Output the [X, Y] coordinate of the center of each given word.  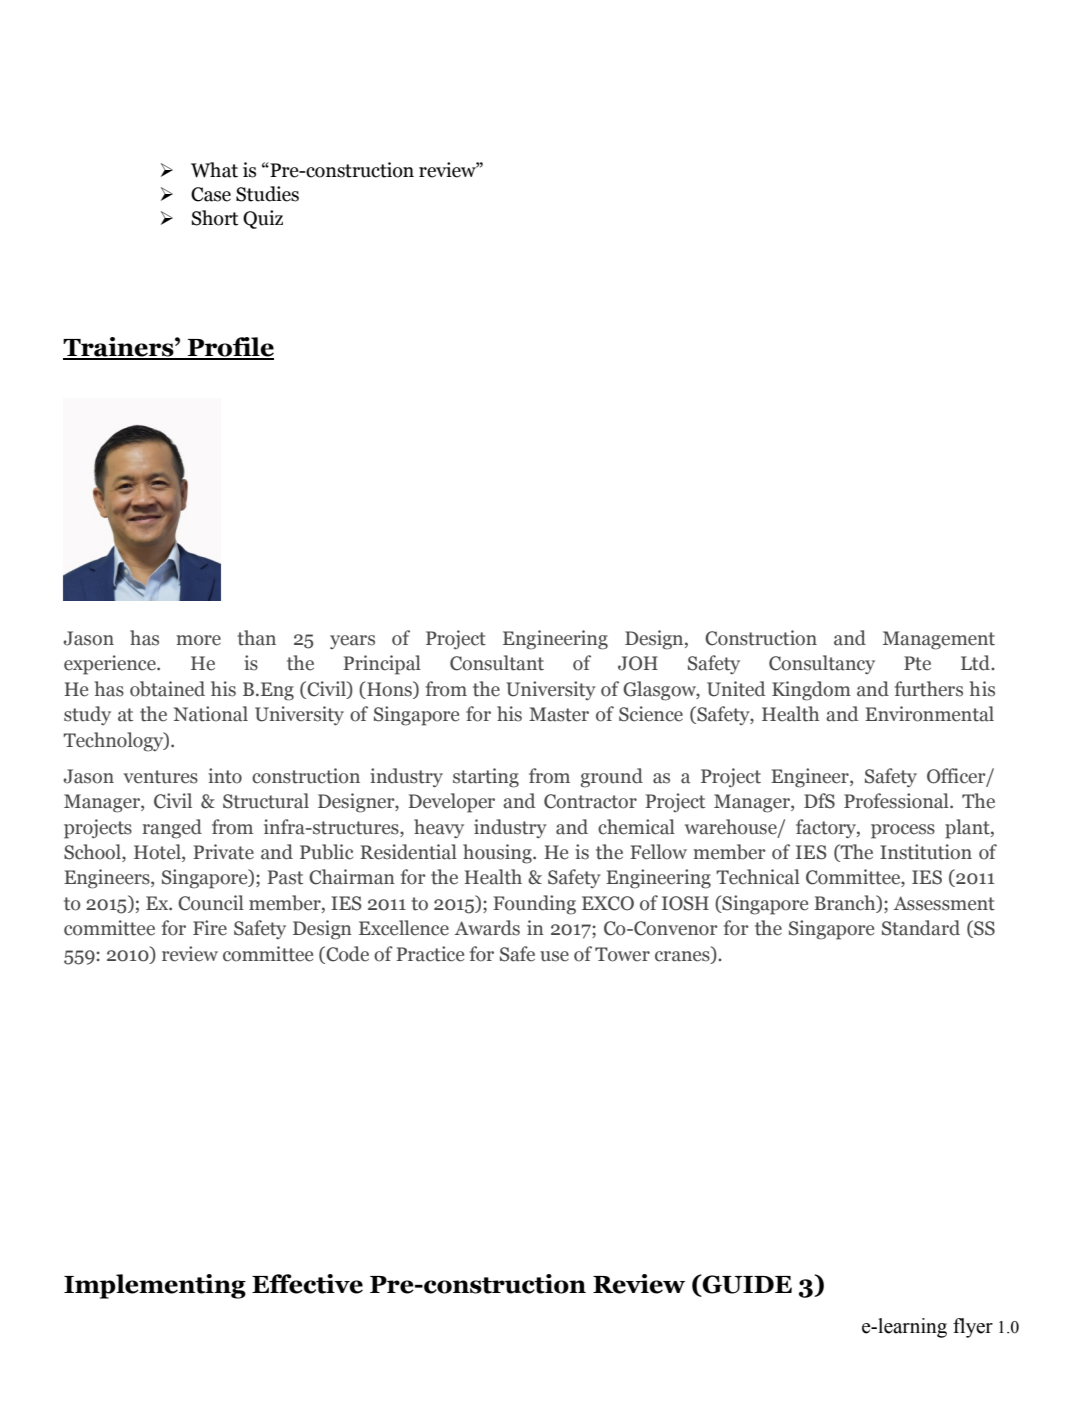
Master [559, 714]
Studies [267, 194]
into [225, 776]
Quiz [263, 219]
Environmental [929, 714]
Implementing [155, 1286]
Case [211, 194]
